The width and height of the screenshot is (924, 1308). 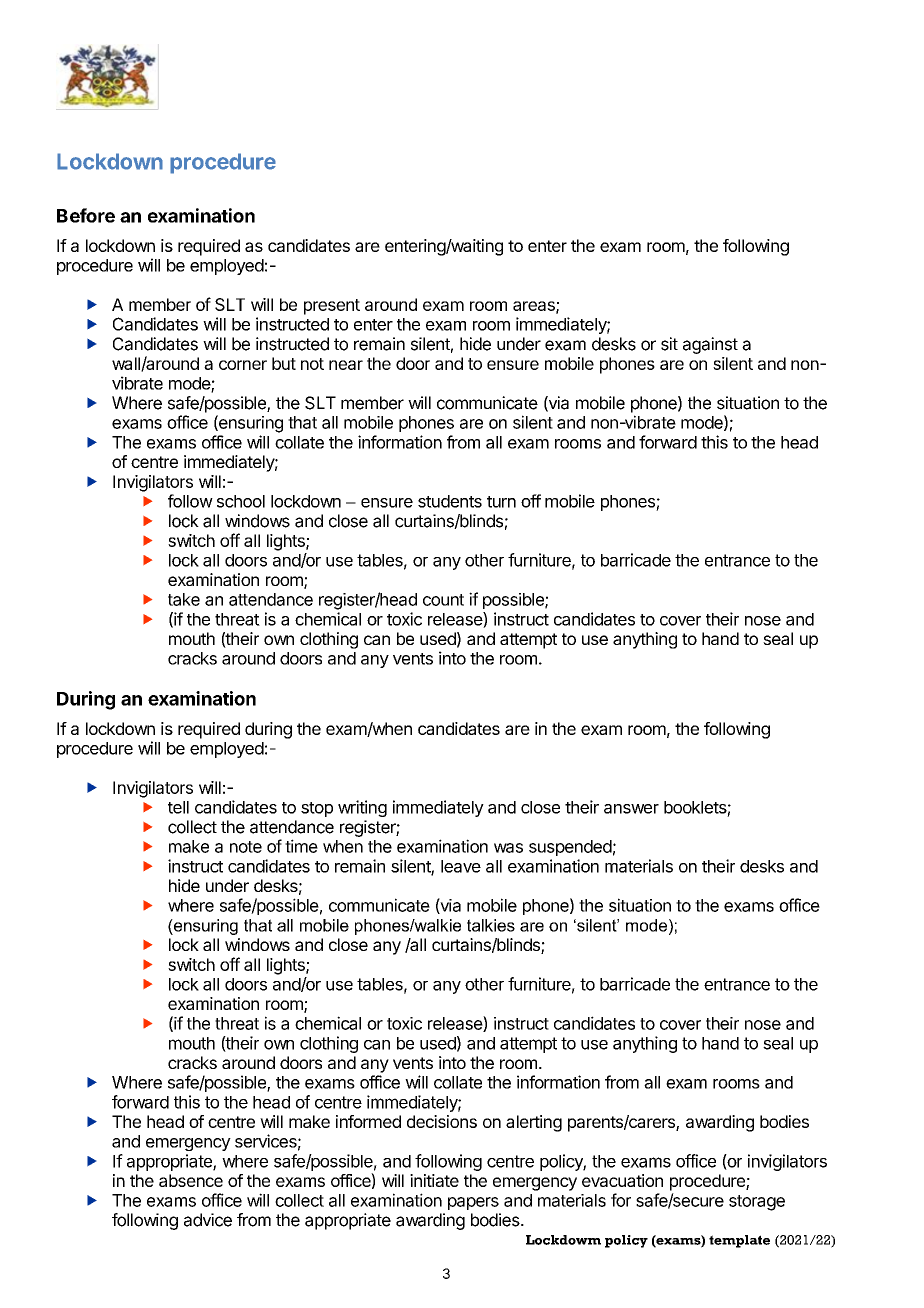 I want to click on absence, so click(x=191, y=1180).
